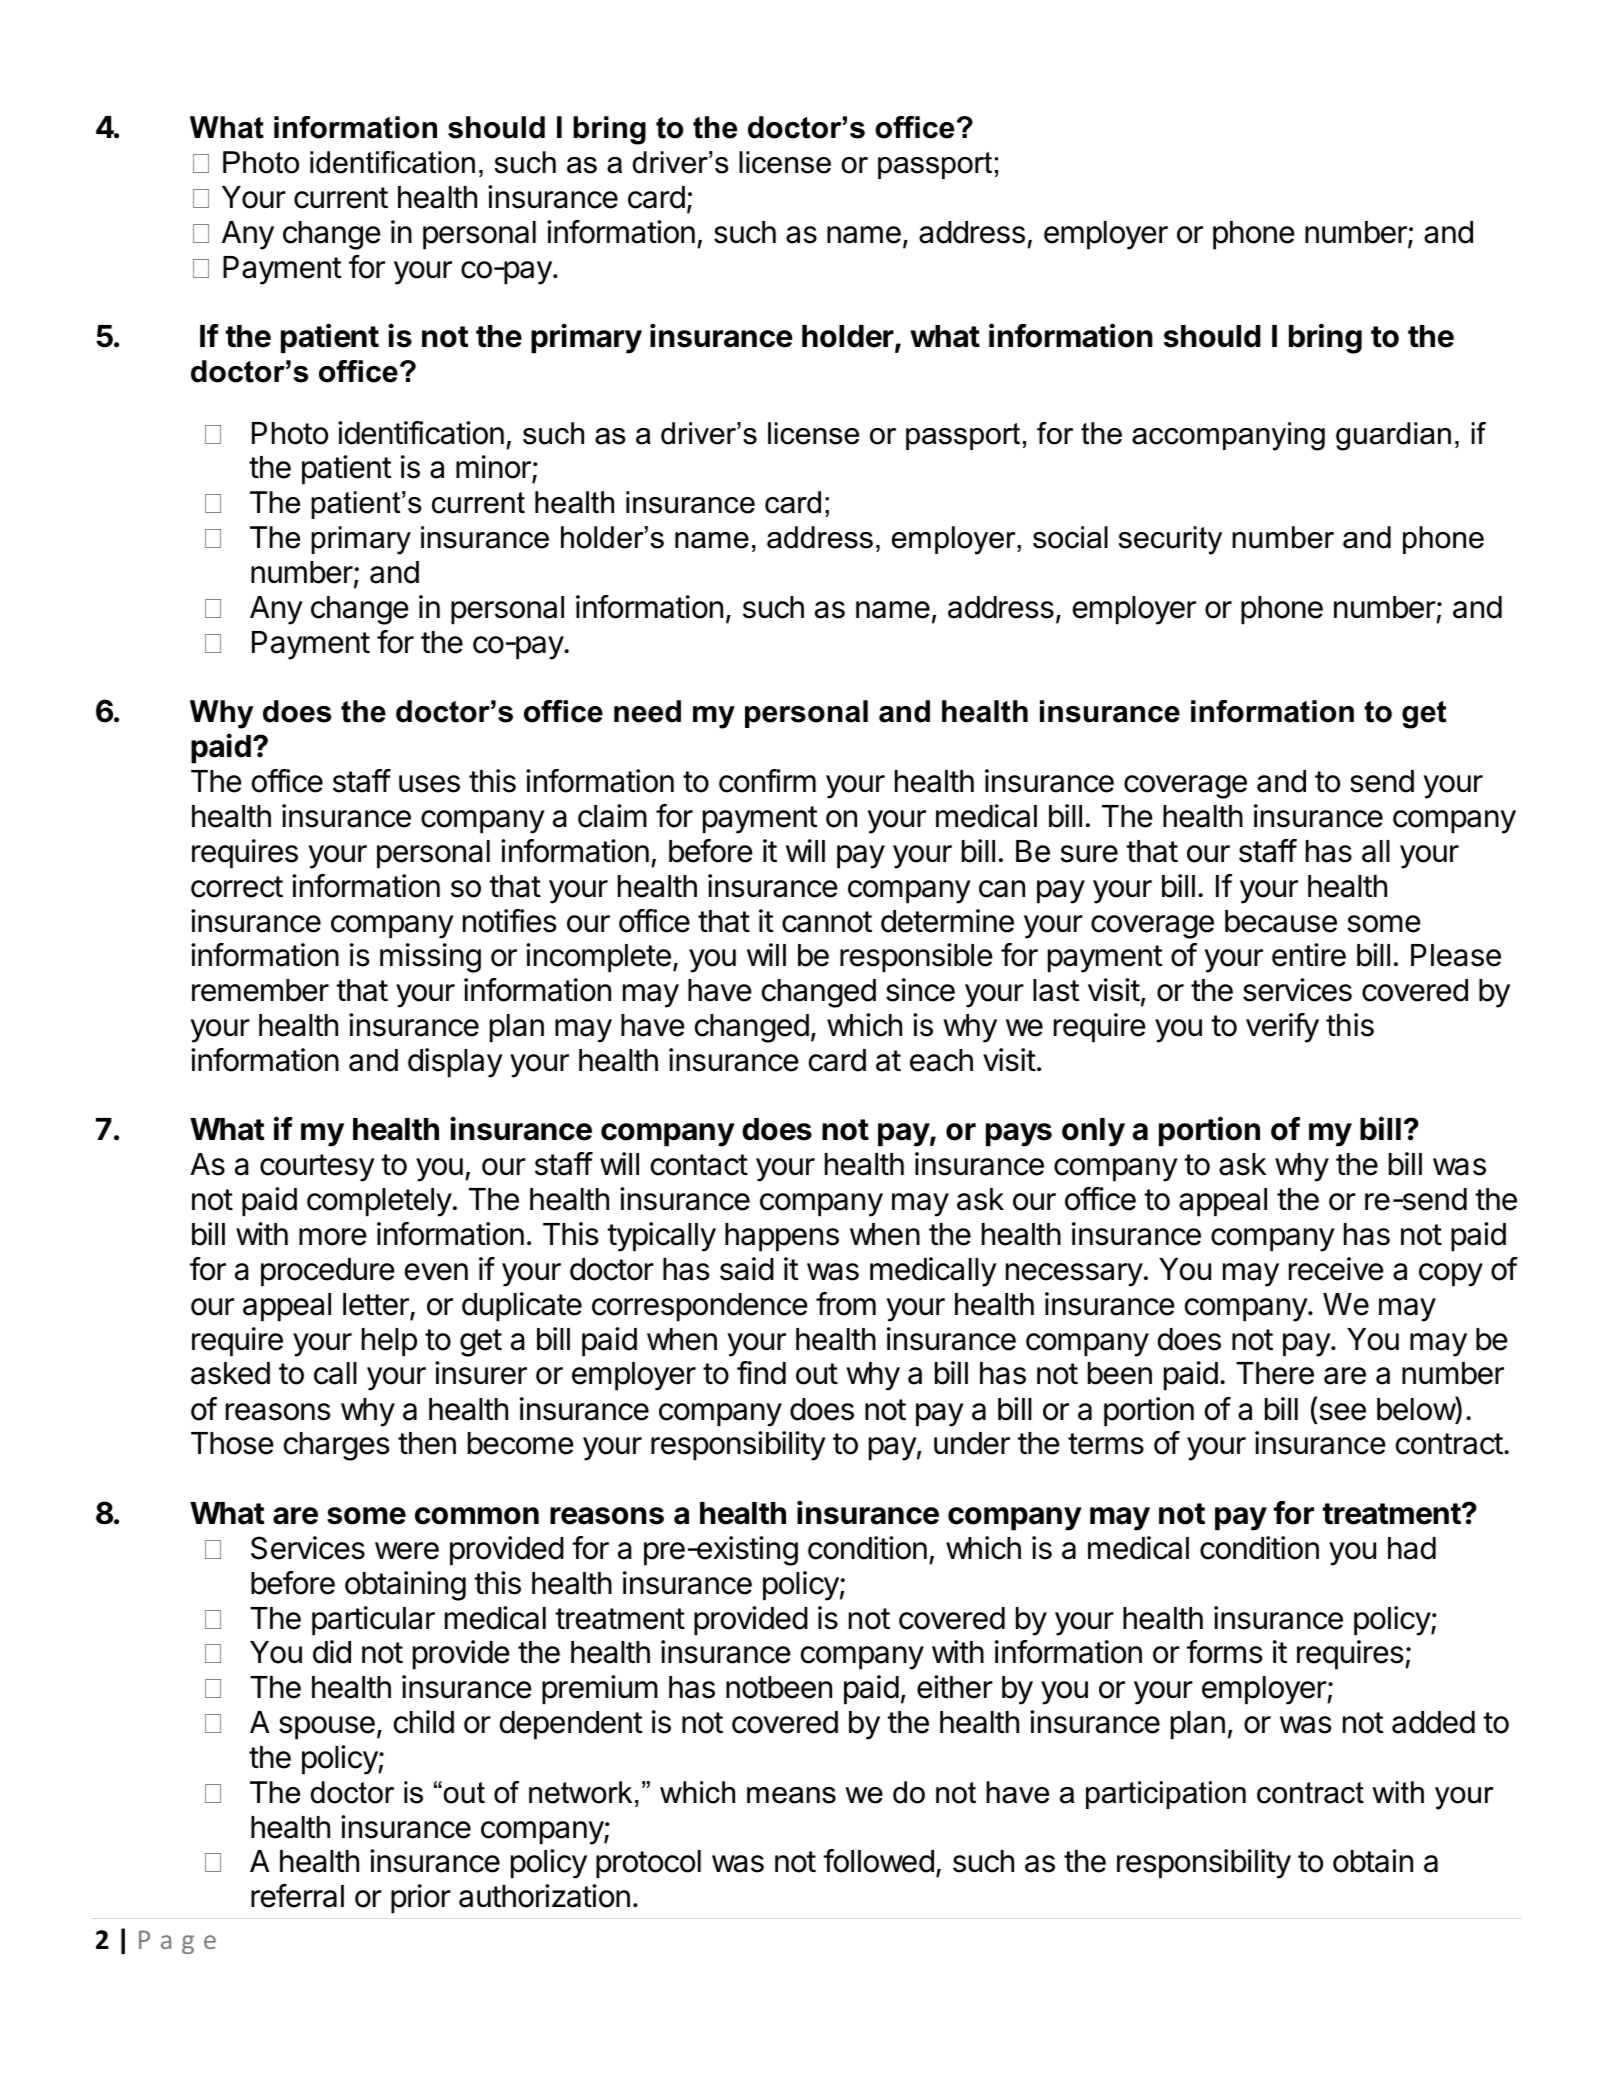 The width and height of the document is (1613, 2087). I want to click on guardian, so click(1393, 436).
